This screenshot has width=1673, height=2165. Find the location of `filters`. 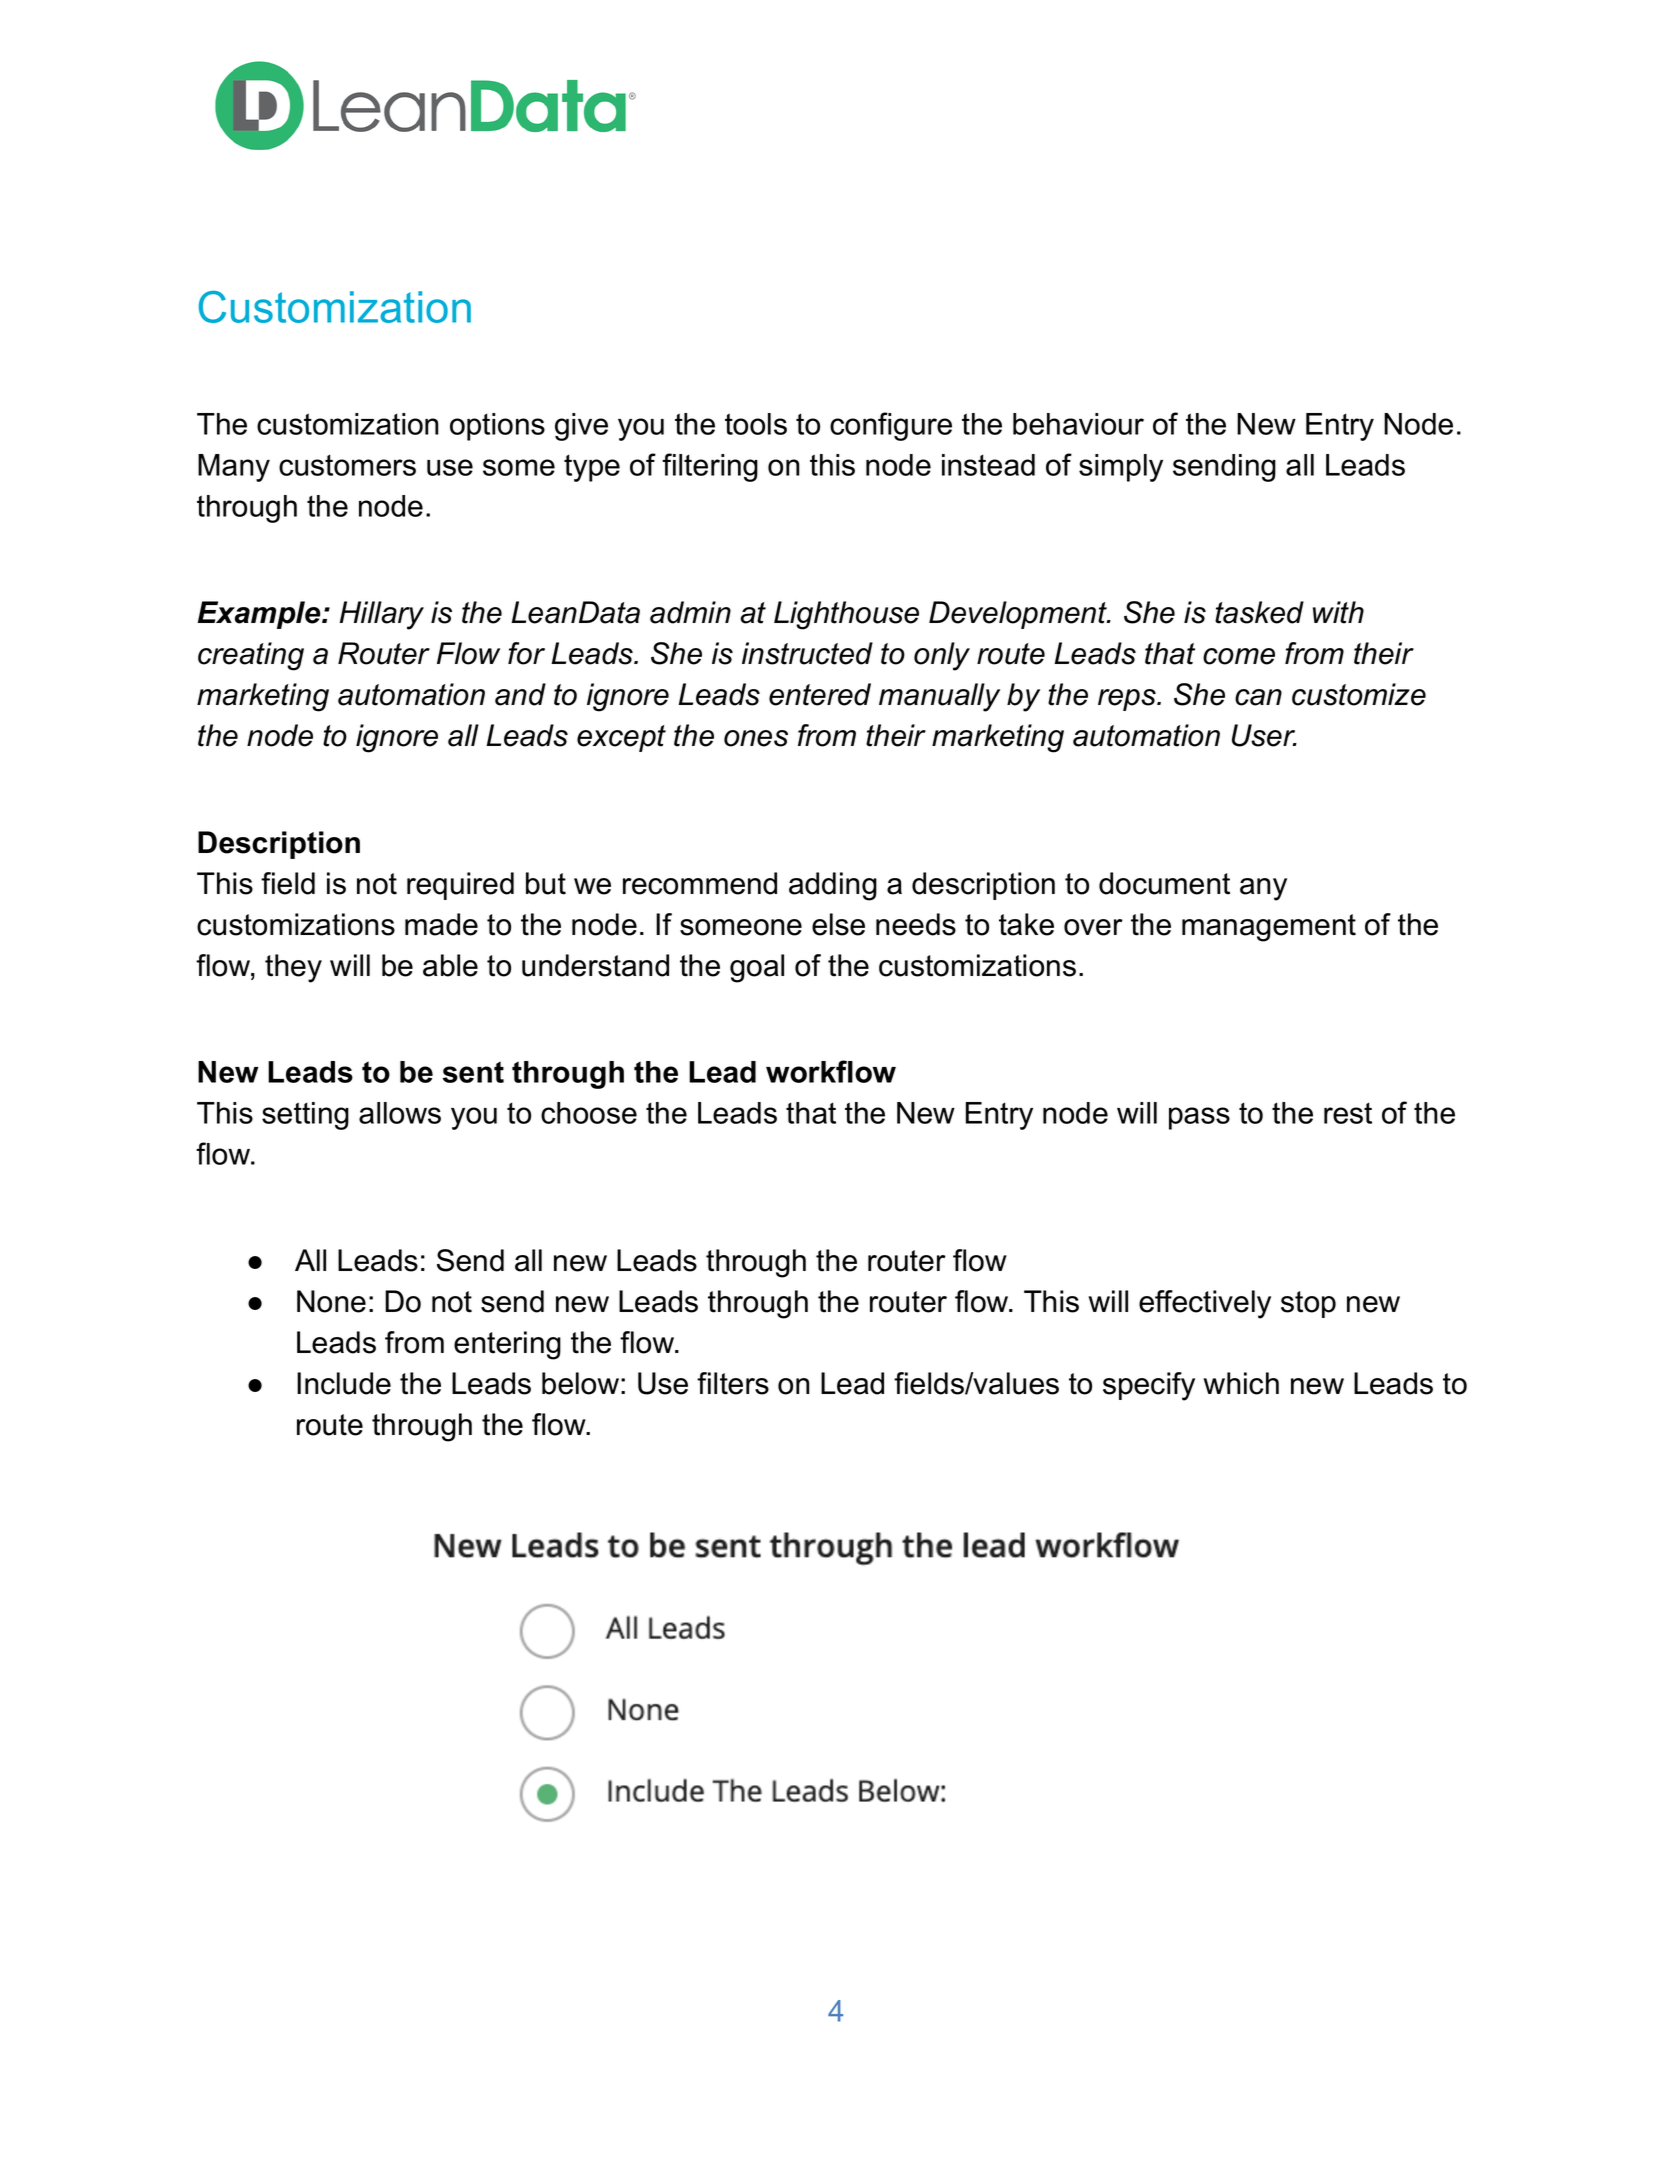

filters is located at coordinates (733, 1383).
